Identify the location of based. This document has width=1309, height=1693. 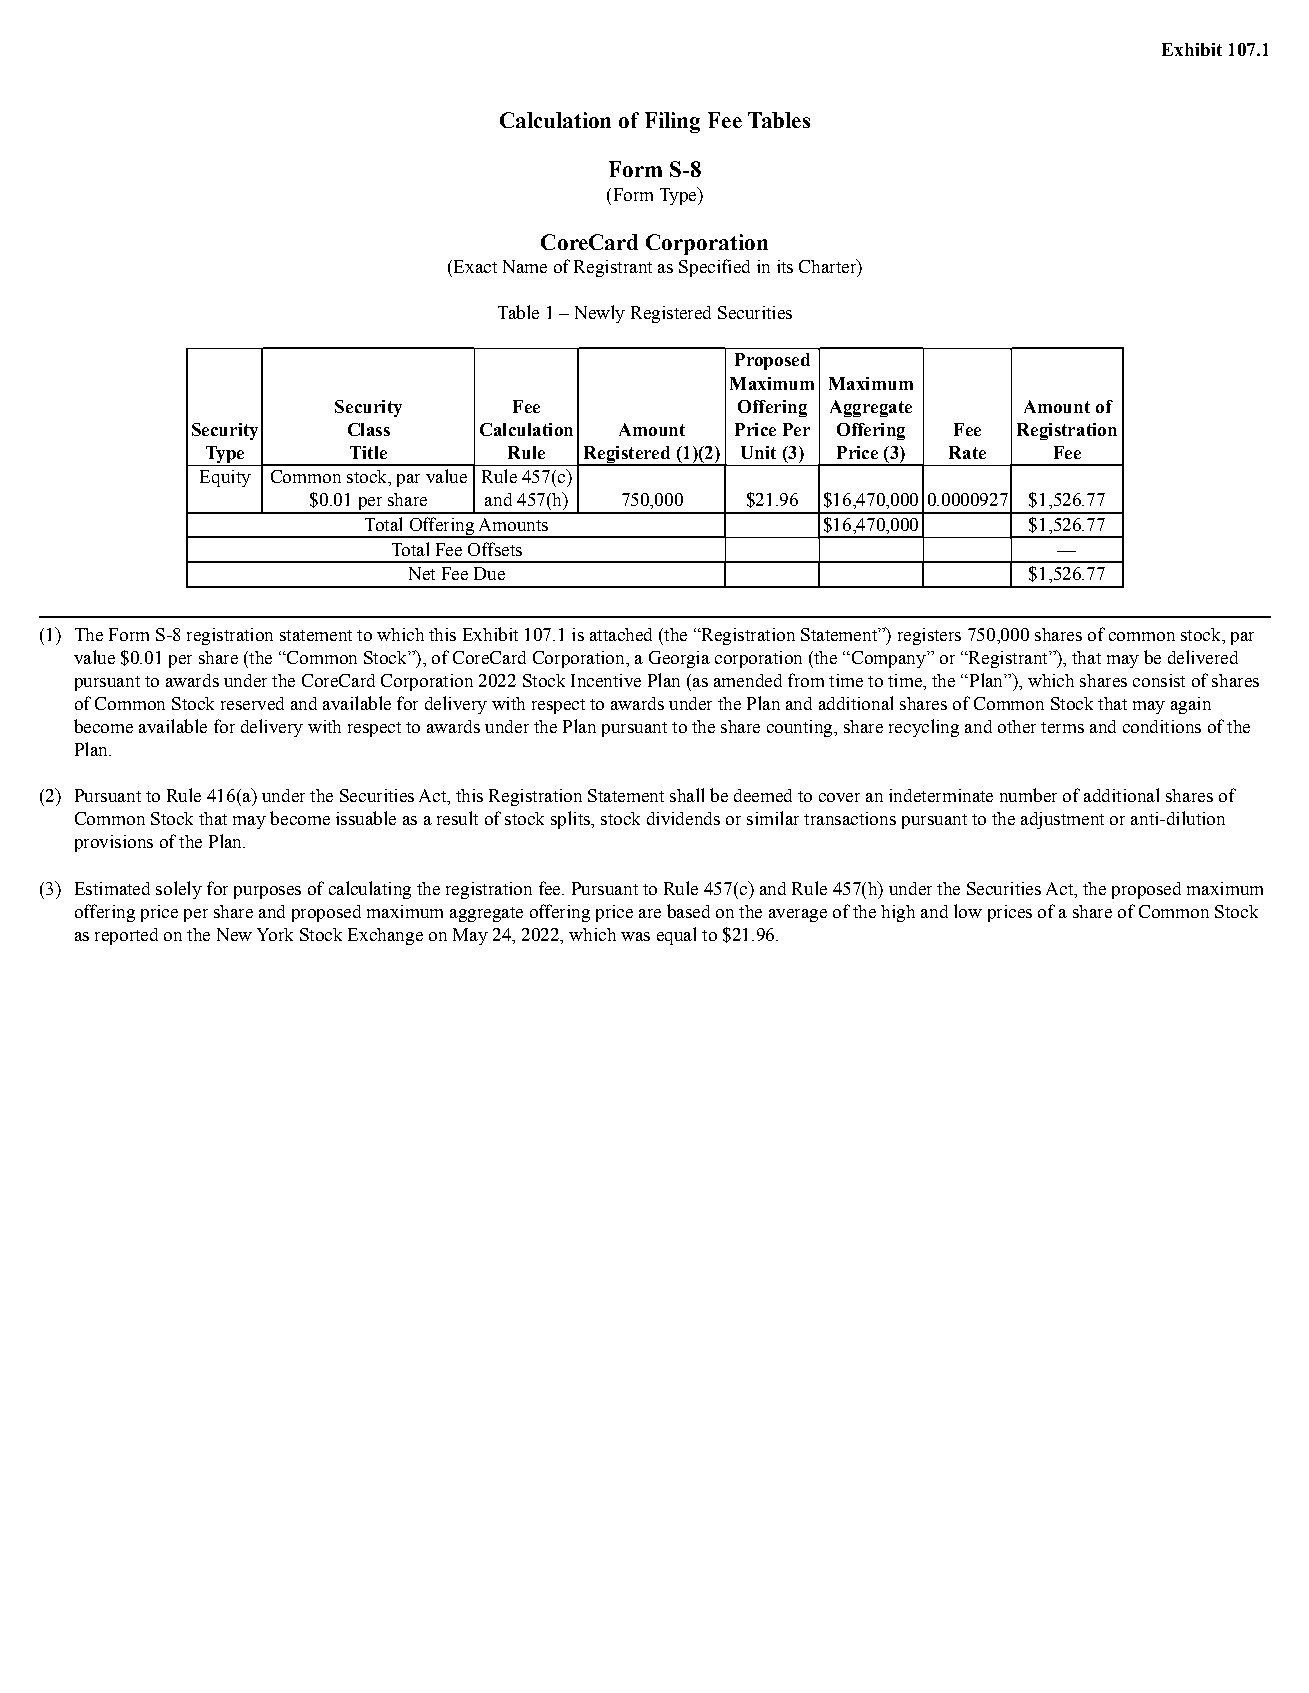
(688, 911).
